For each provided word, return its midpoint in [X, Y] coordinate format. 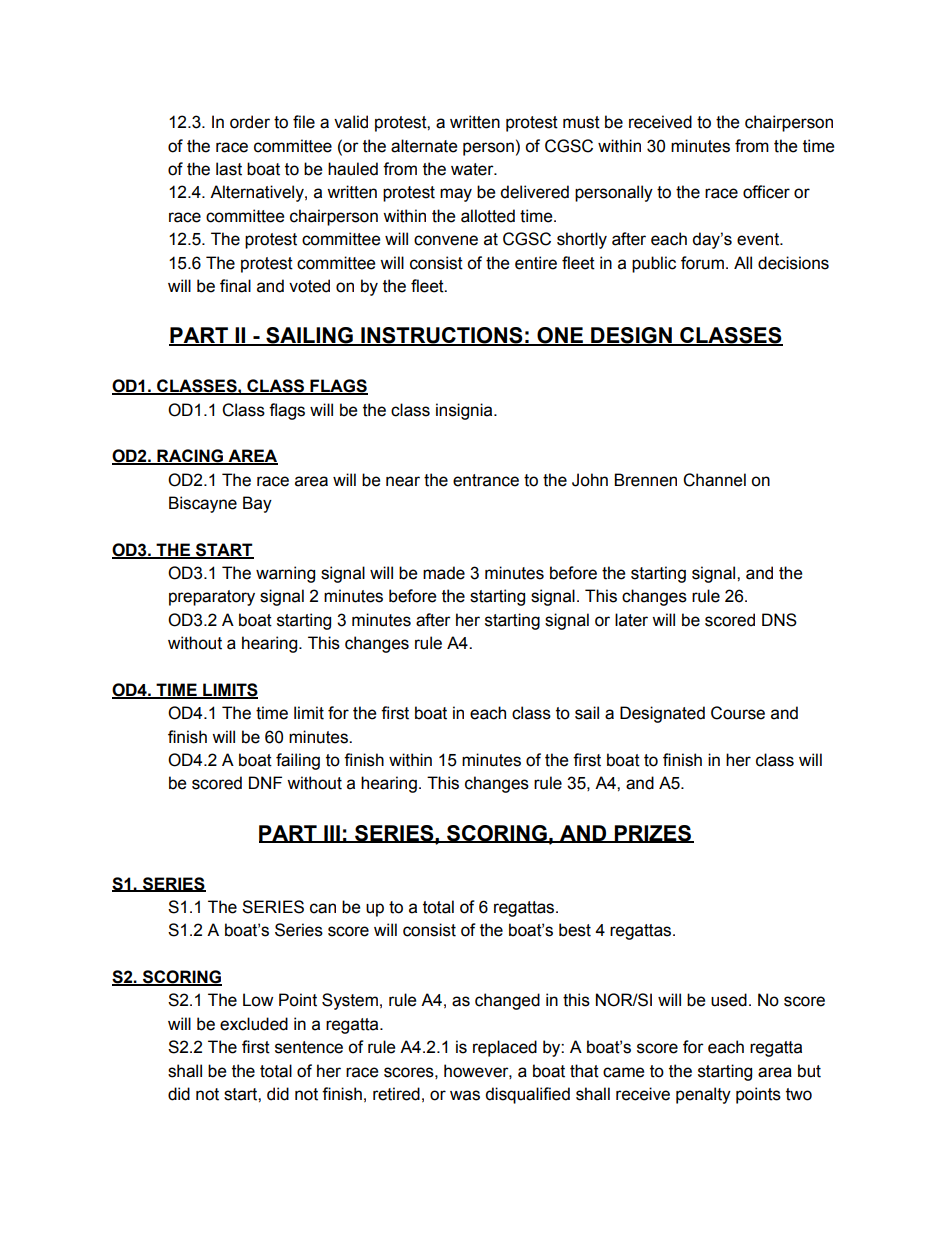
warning [285, 574]
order [250, 122]
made [444, 573]
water [473, 169]
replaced [505, 1048]
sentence [309, 1047]
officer [766, 192]
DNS [779, 620]
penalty [703, 1095]
